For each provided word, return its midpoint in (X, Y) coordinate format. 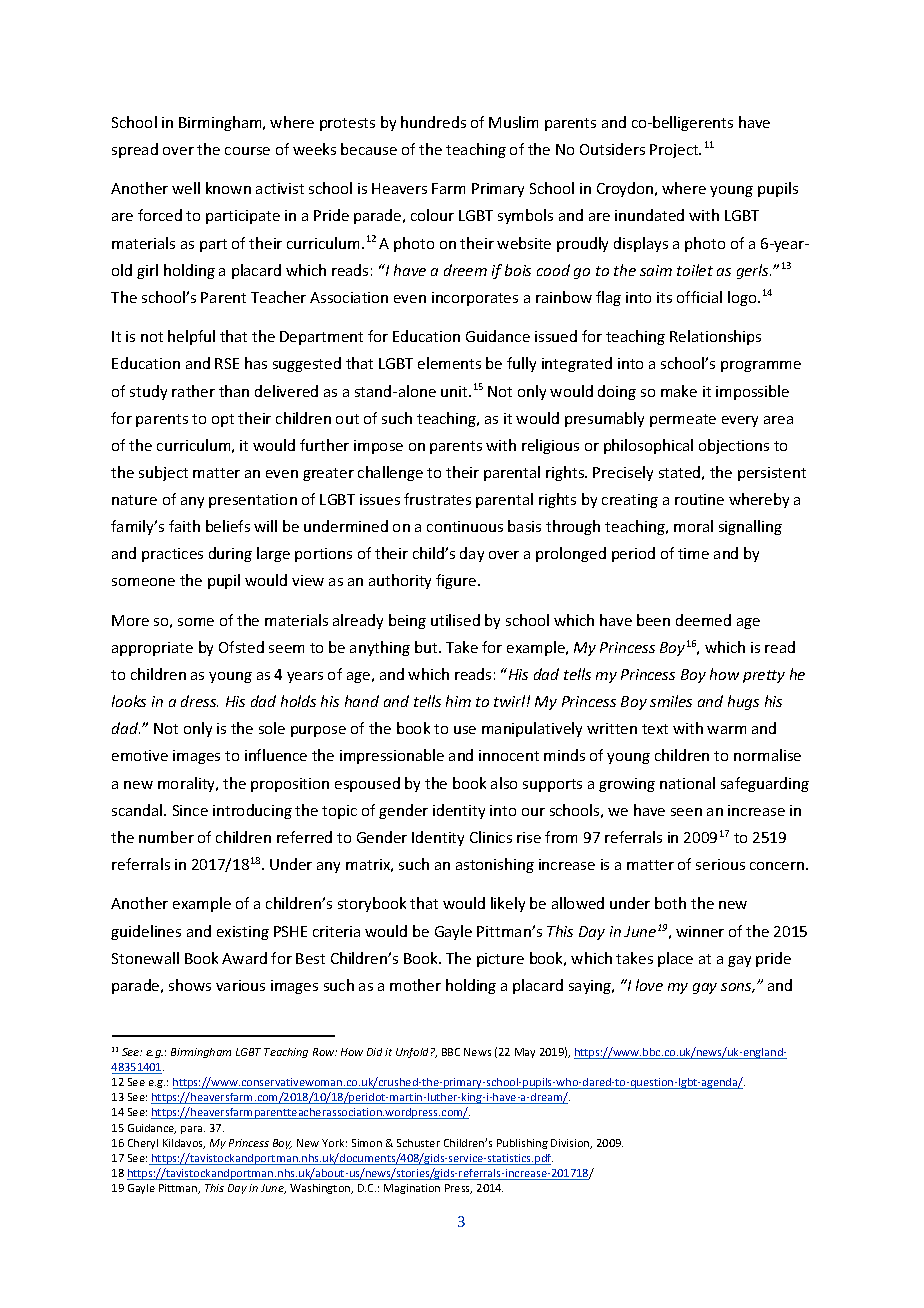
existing (243, 933)
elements (449, 363)
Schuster (418, 1143)
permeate (683, 420)
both (670, 903)
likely (508, 904)
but (427, 647)
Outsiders (612, 149)
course (247, 151)
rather (193, 391)
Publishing (522, 1144)
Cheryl (143, 1144)
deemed (703, 620)
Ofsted (241, 647)
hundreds (433, 122)
